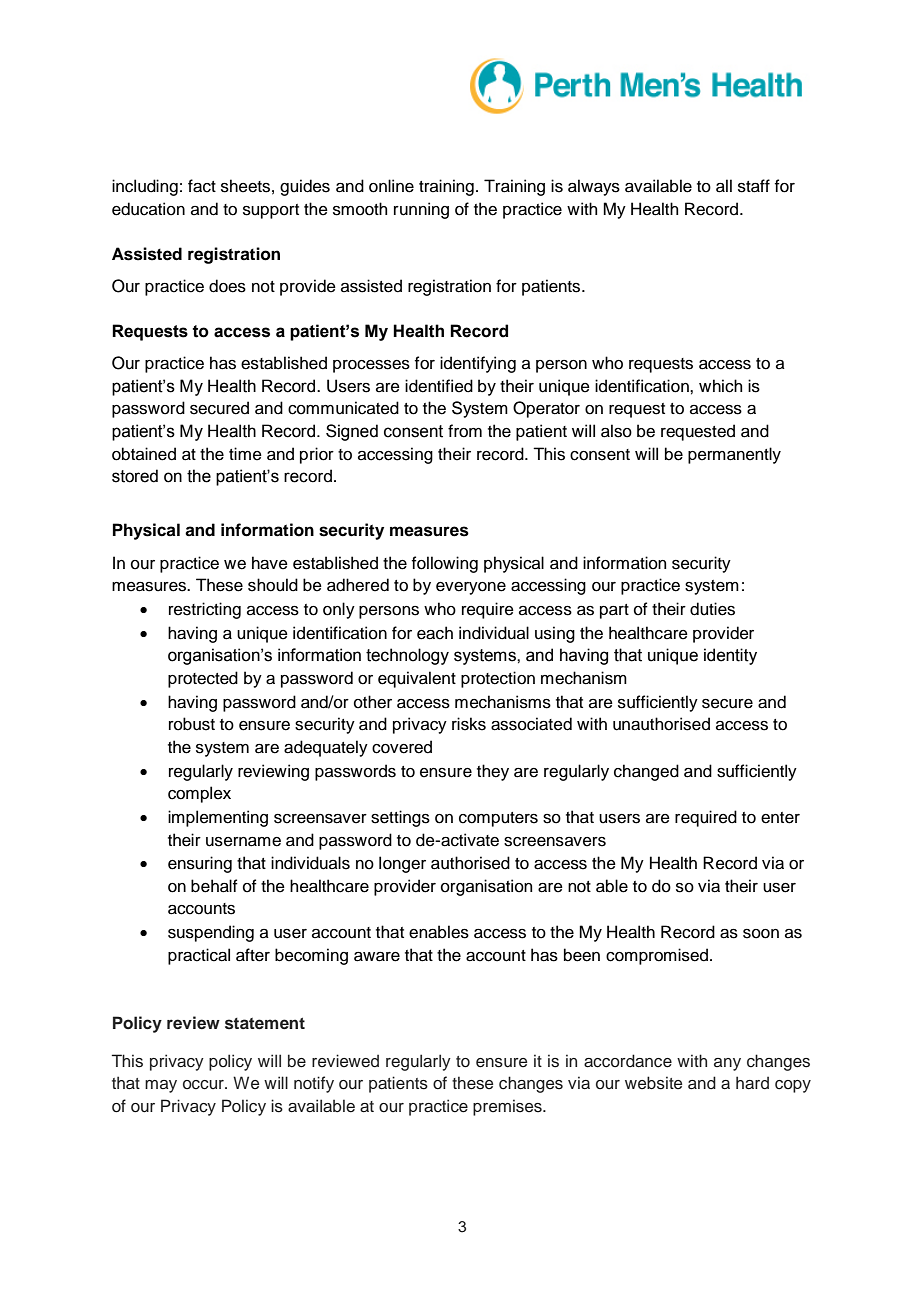  Describe the element at coordinates (245, 454) in the screenshot. I see `time` at that location.
